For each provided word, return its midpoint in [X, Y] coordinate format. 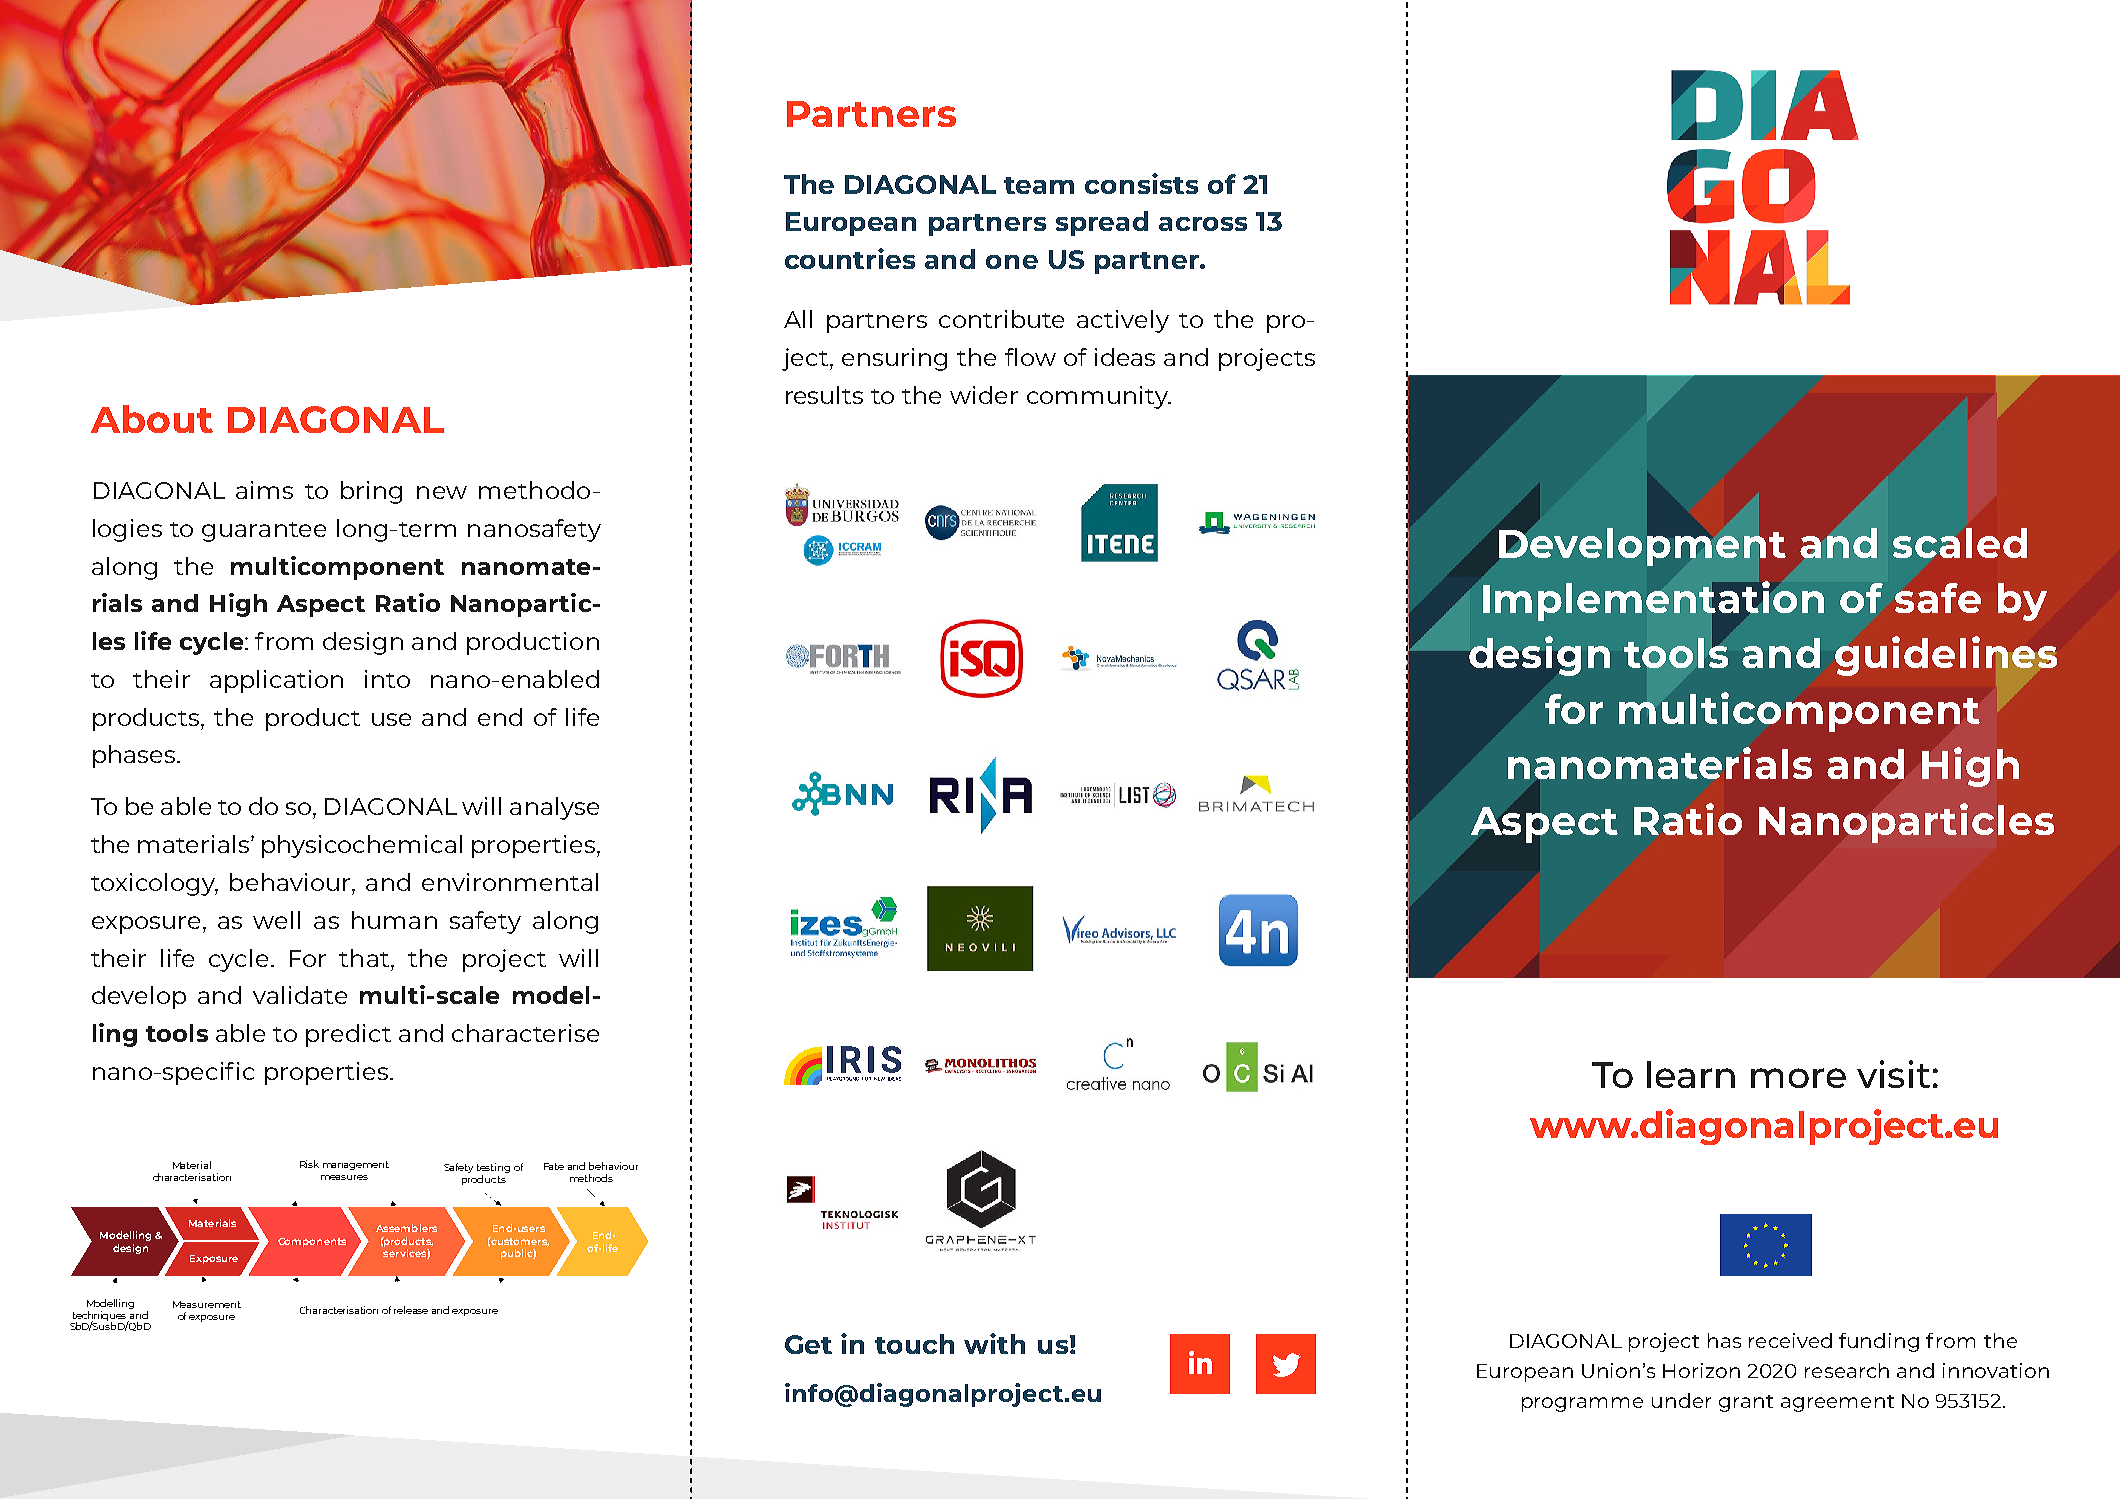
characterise [525, 1033]
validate [300, 995]
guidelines [1946, 656]
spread [1102, 223]
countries [850, 258]
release [411, 1310]
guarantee [264, 532]
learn [1691, 1074]
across [1203, 224]
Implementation [1653, 602]
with [994, 1343]
